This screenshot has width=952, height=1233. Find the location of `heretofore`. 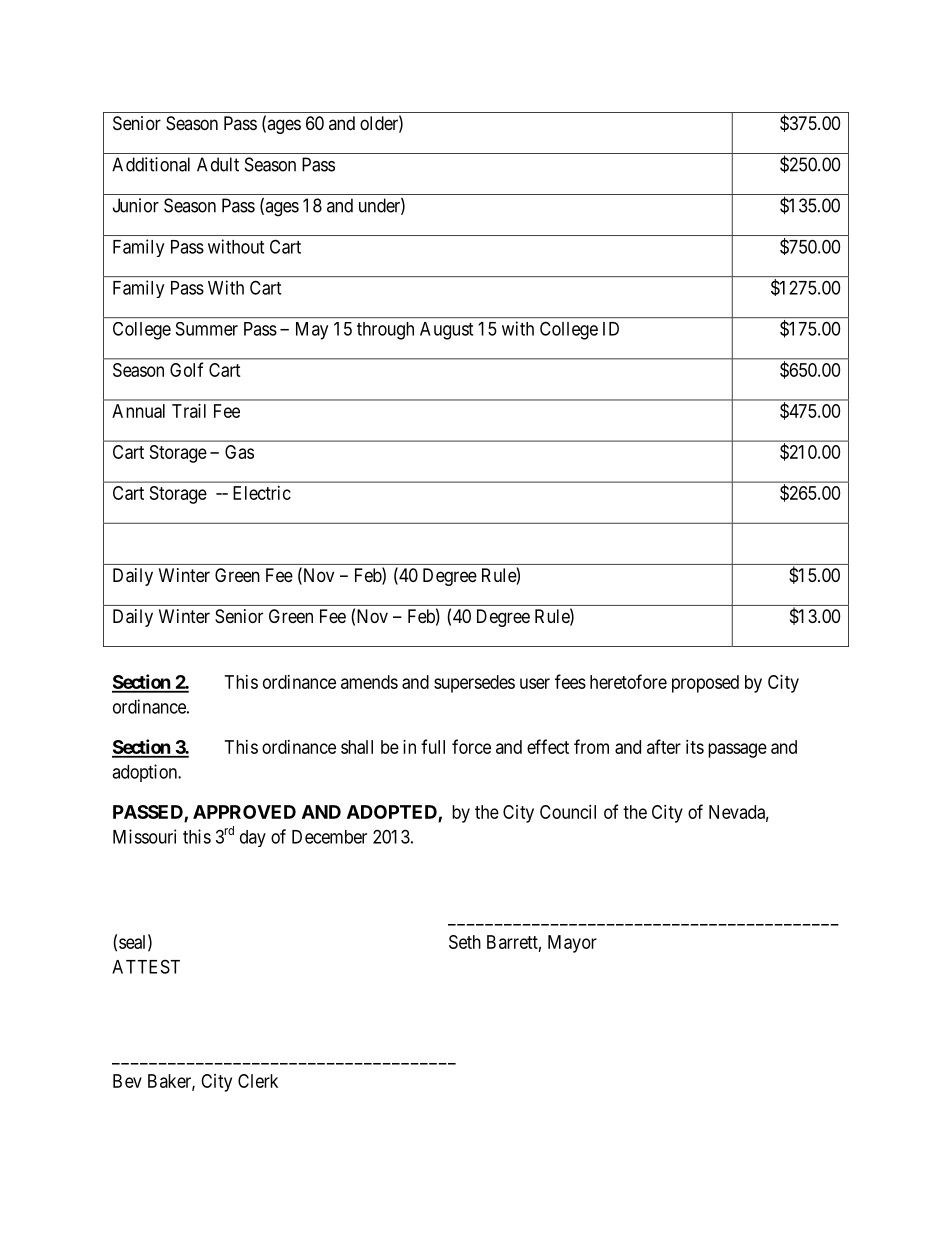

heretofore is located at coordinates (628, 681).
